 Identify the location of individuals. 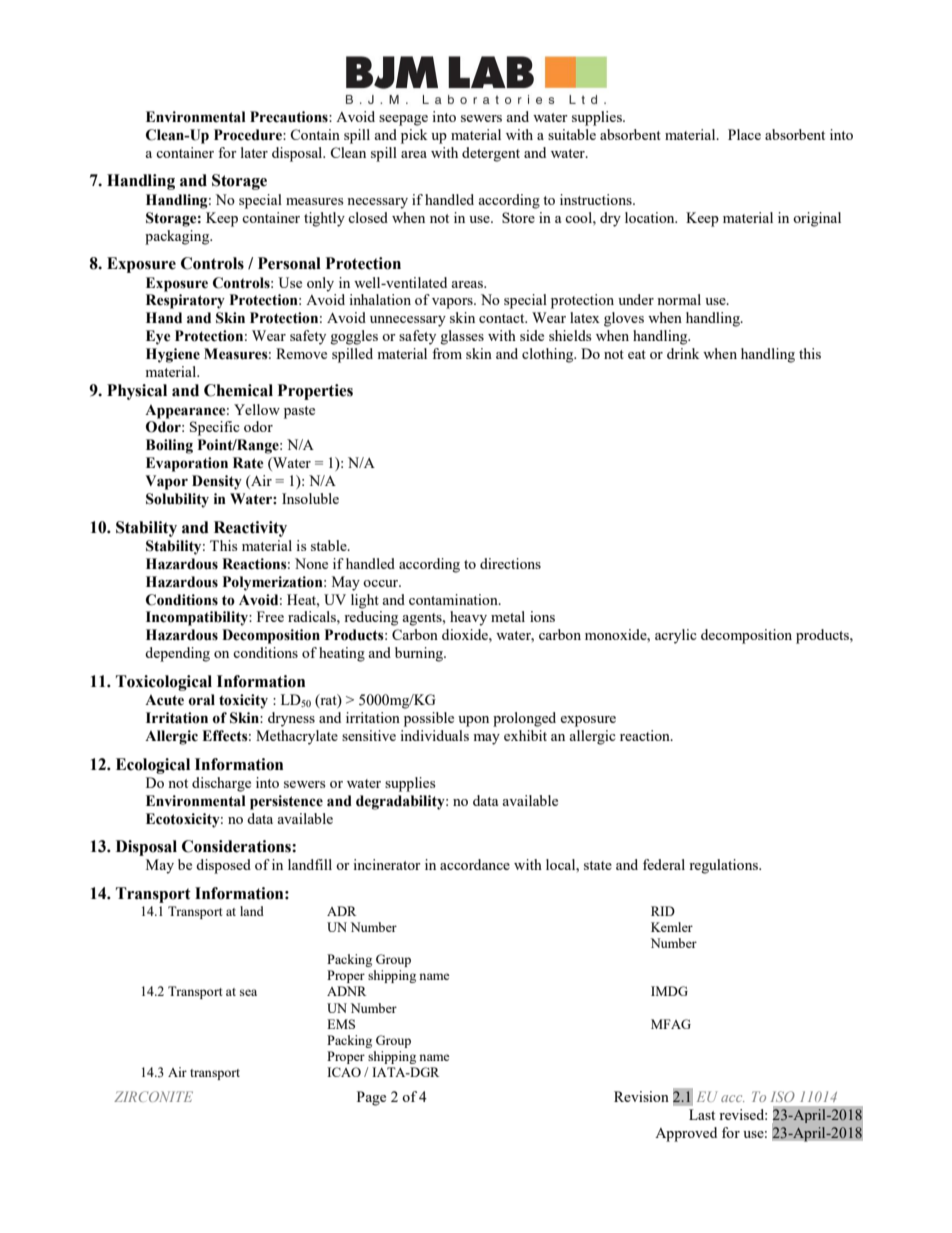
(434, 735).
